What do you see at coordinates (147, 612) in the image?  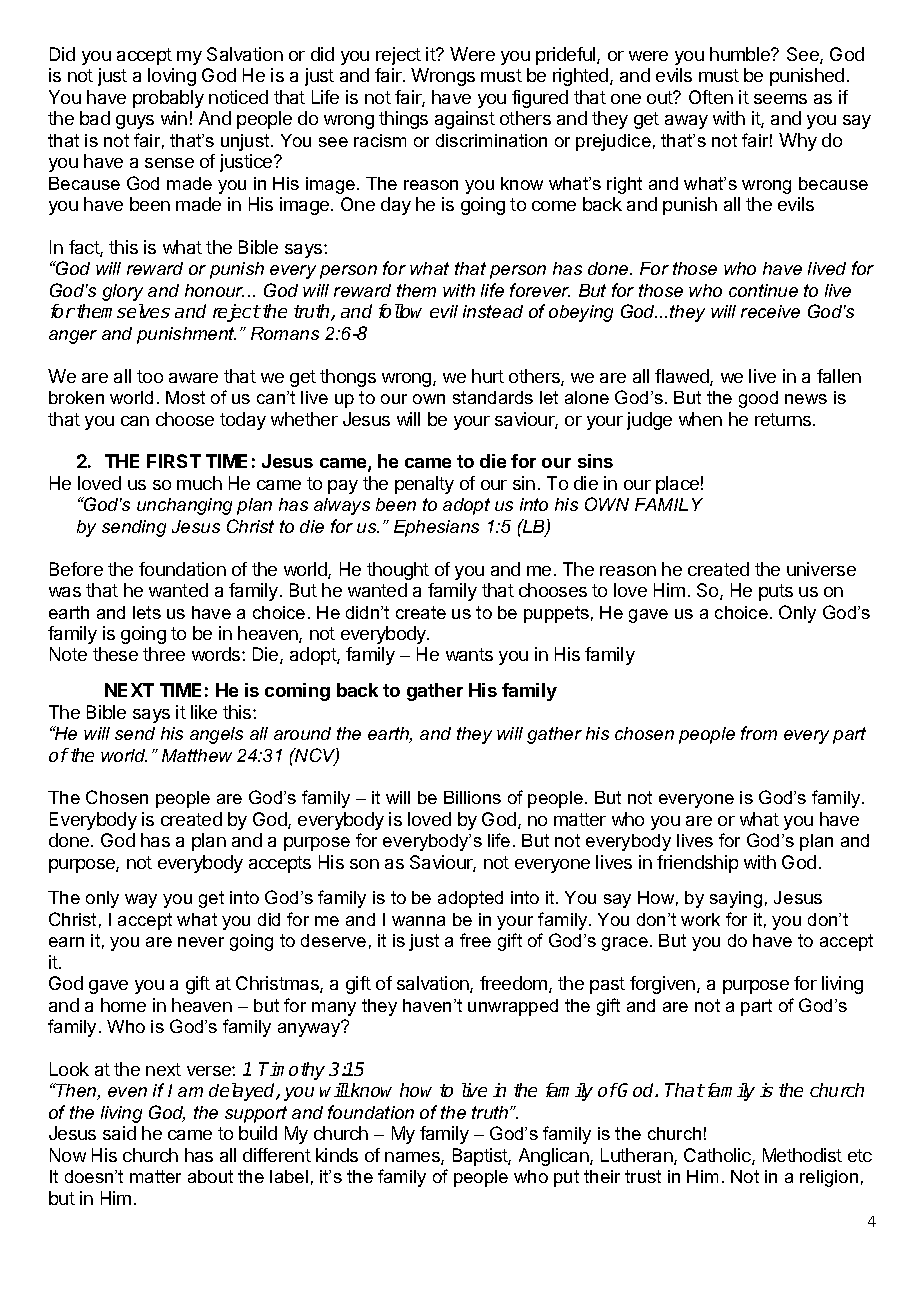 I see `lets` at bounding box center [147, 612].
